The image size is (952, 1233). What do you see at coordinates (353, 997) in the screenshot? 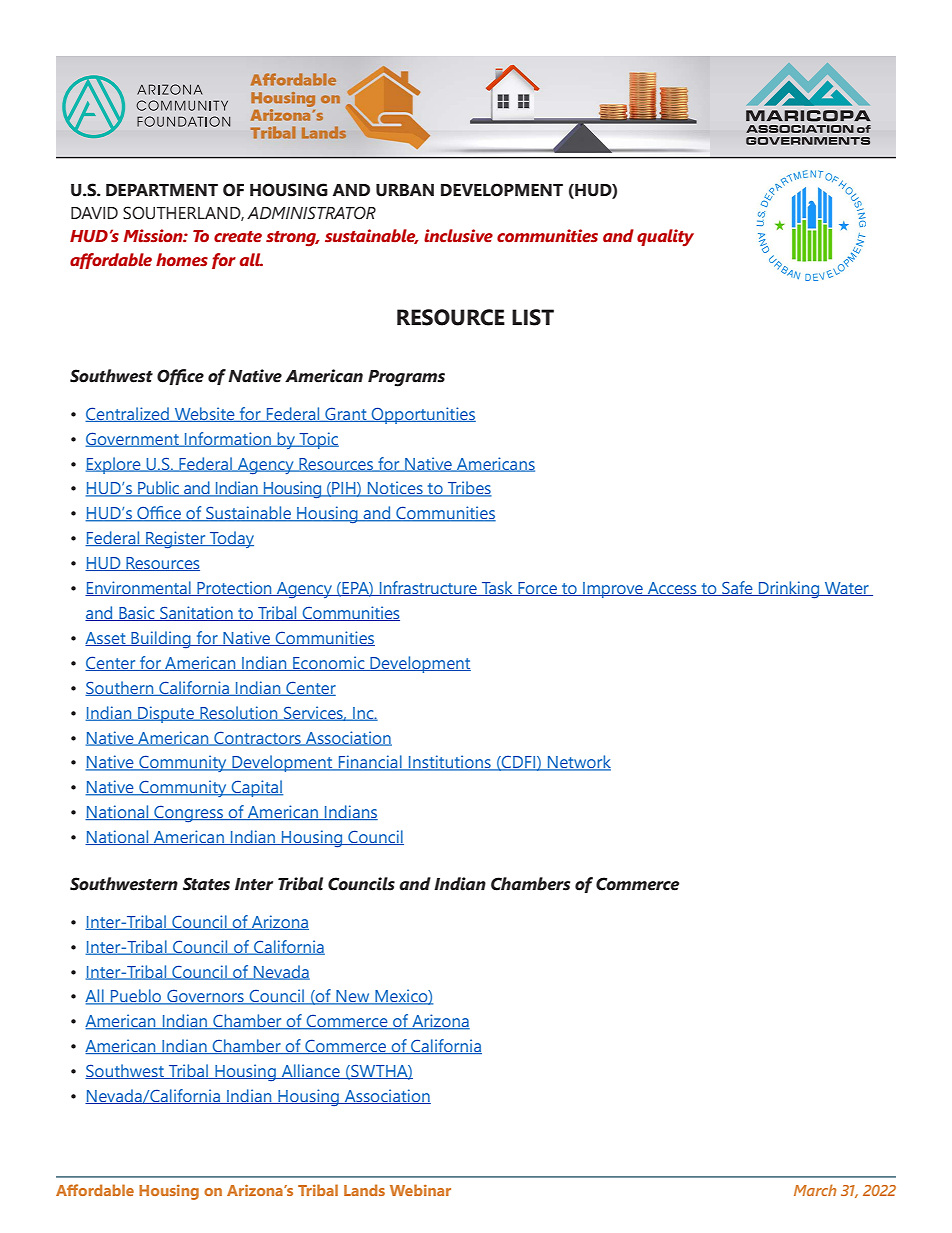
I see `New` at bounding box center [353, 997].
